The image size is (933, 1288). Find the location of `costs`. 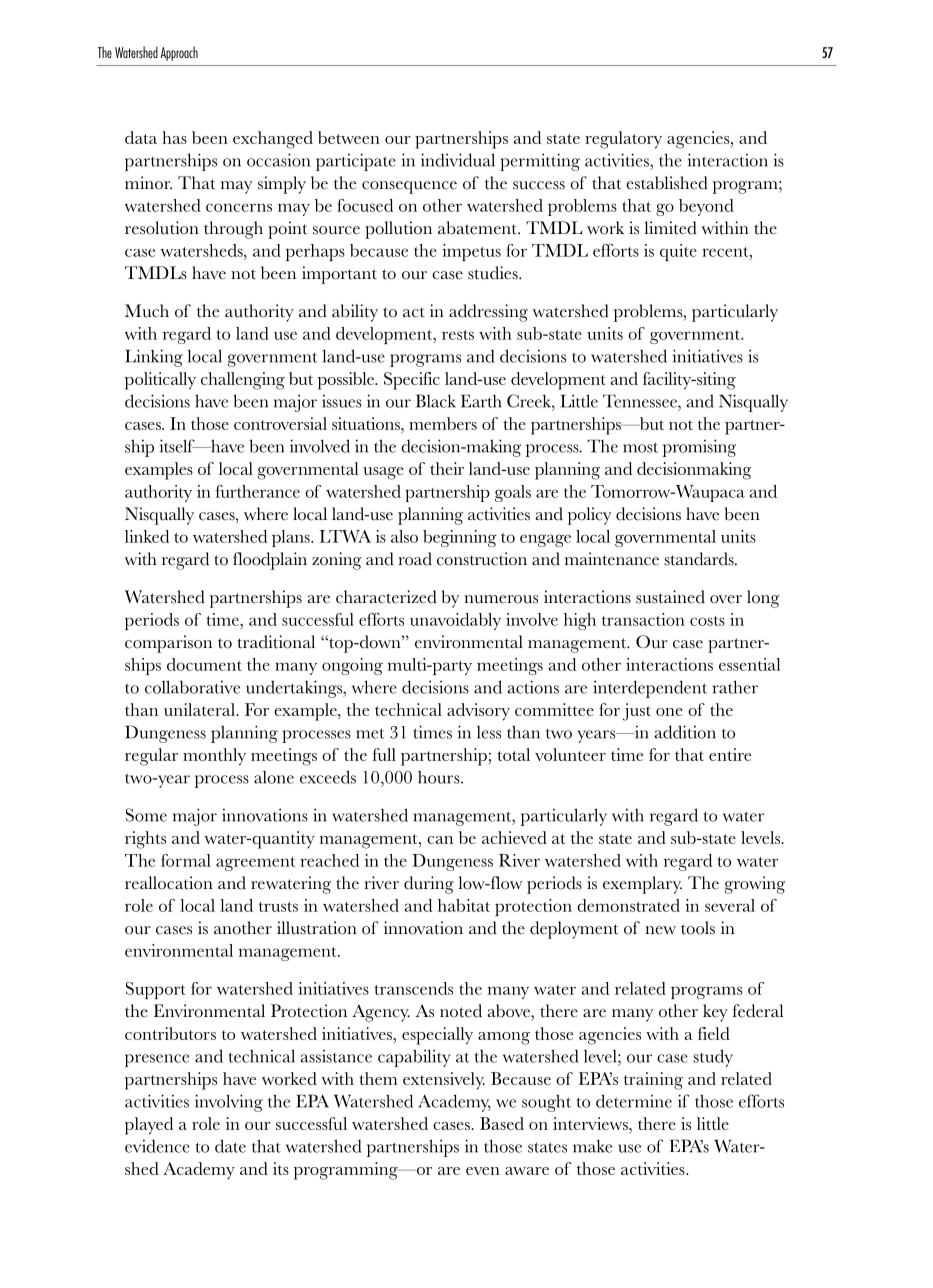

costs is located at coordinates (707, 621).
